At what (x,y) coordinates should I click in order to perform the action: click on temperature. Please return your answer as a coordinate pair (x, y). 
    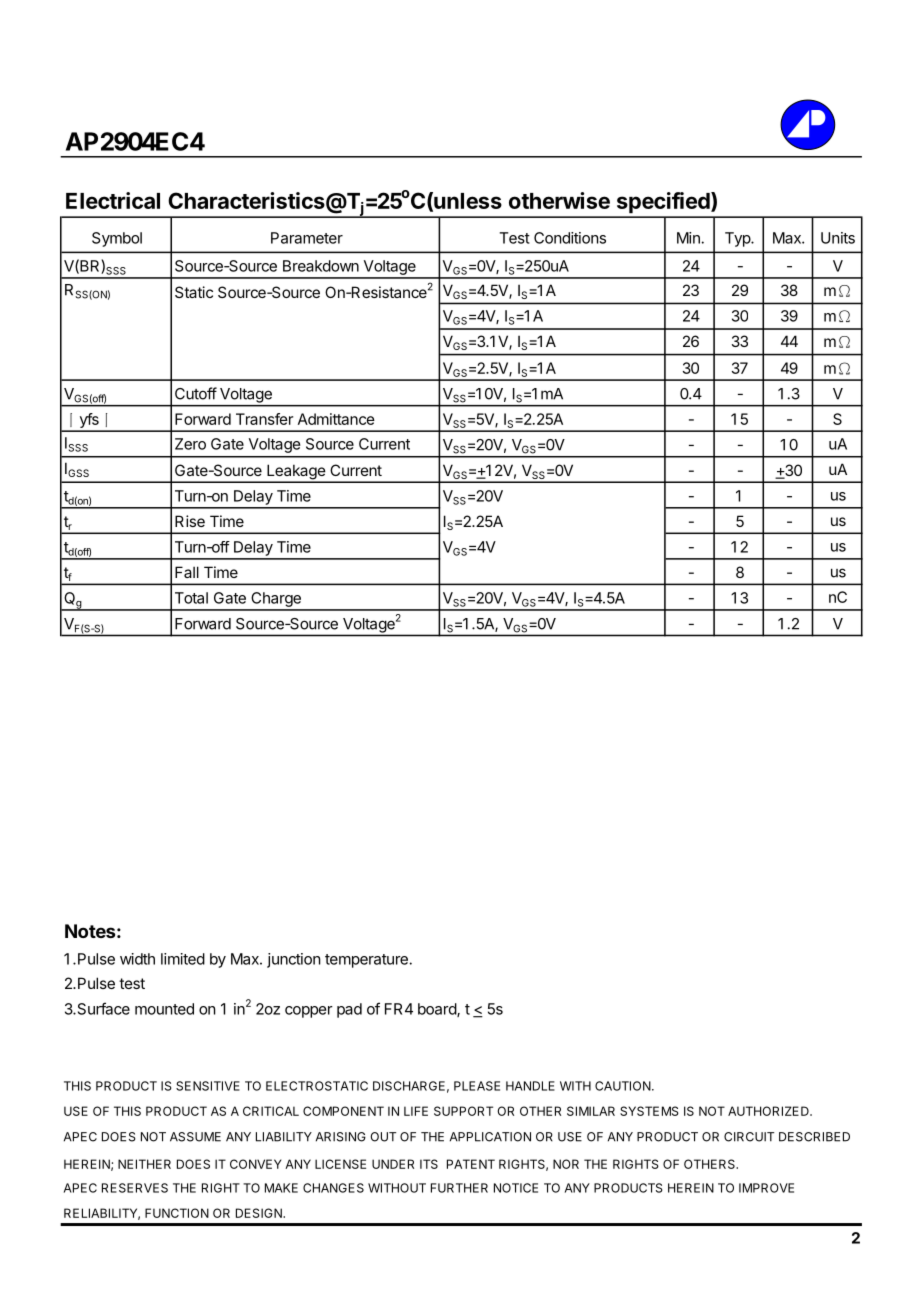
    Looking at the image, I should click on (367, 961).
